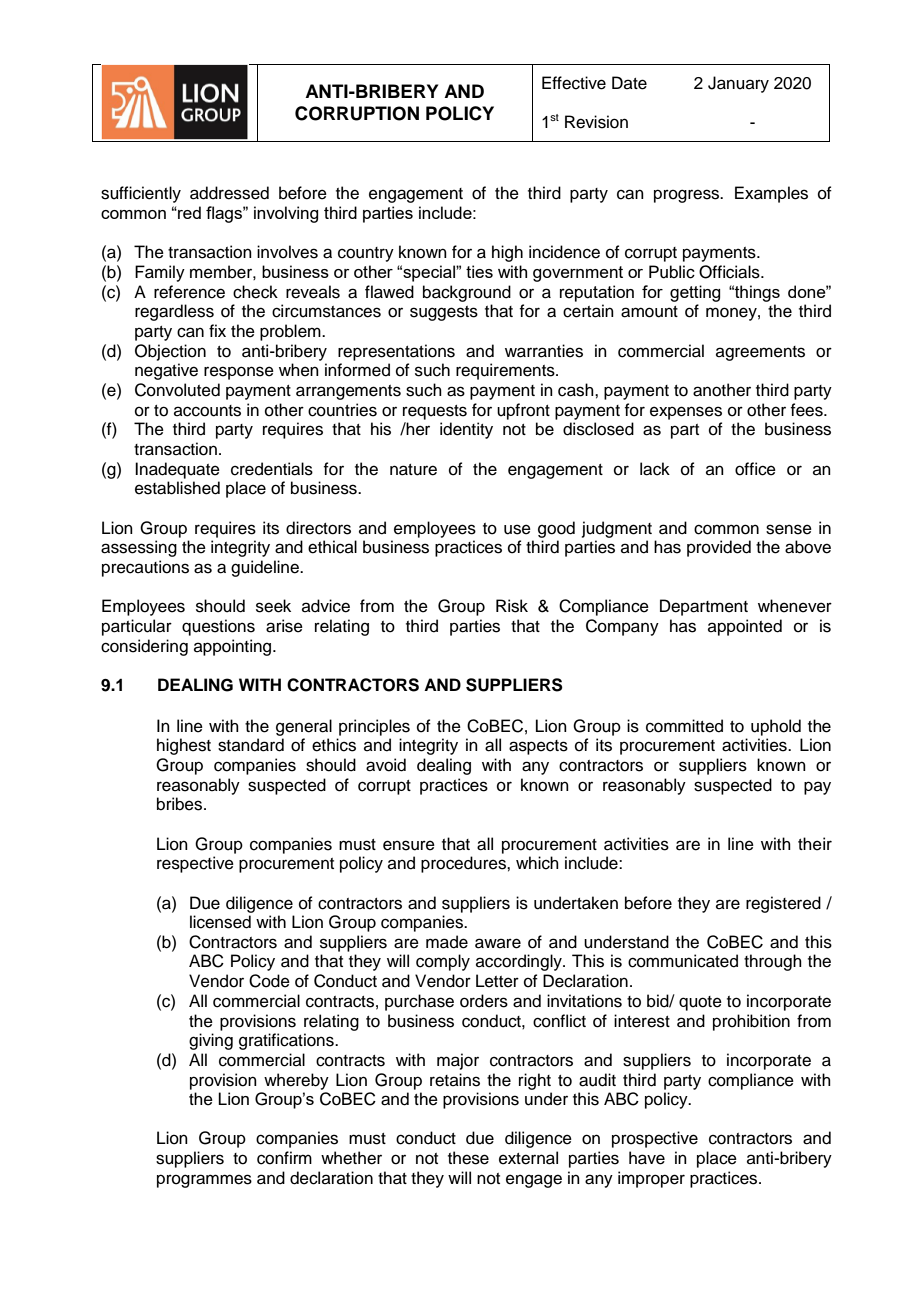 The width and height of the image is (924, 1308). I want to click on licensed, so click(220, 922).
